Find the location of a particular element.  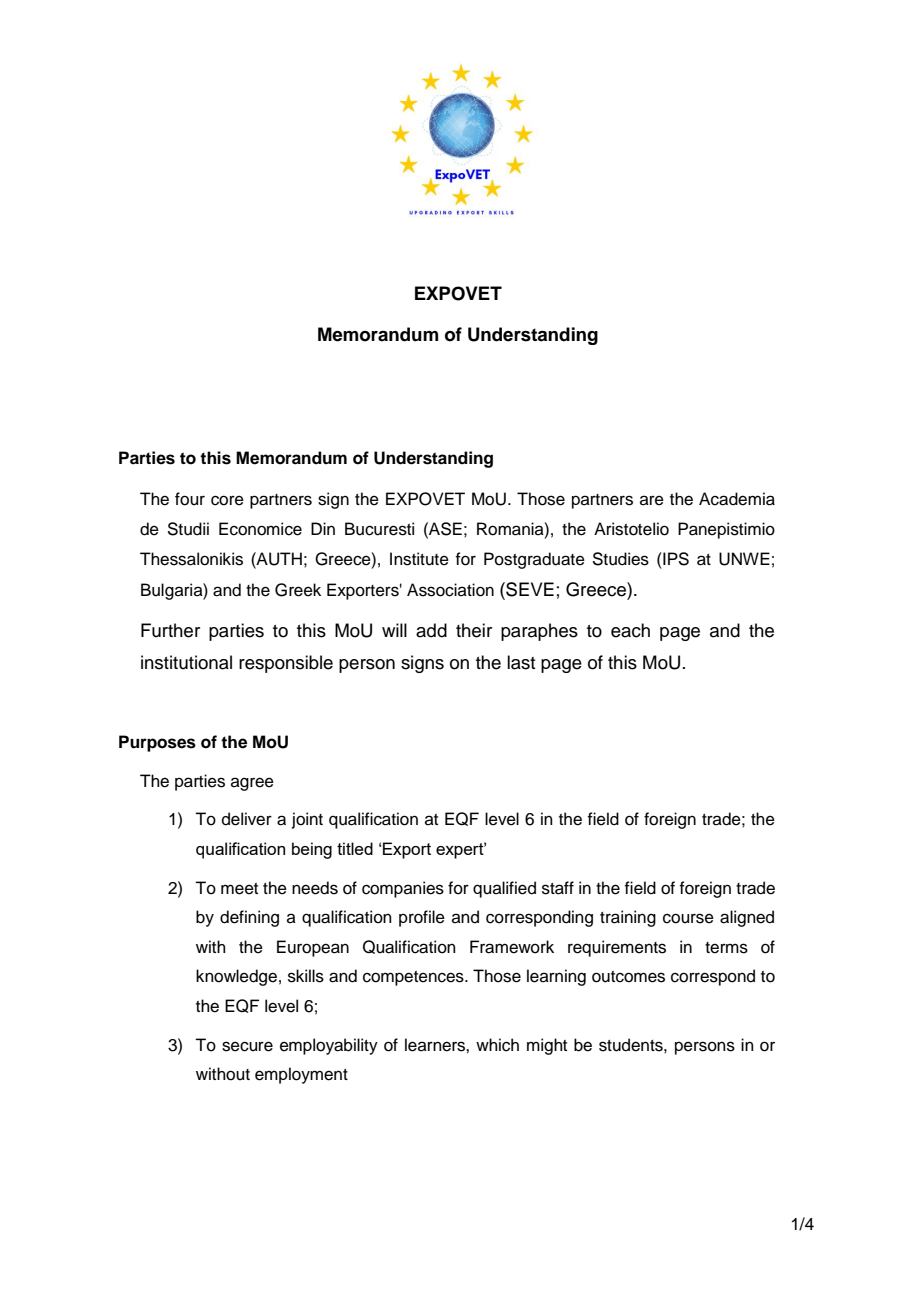

core is located at coordinates (227, 500).
